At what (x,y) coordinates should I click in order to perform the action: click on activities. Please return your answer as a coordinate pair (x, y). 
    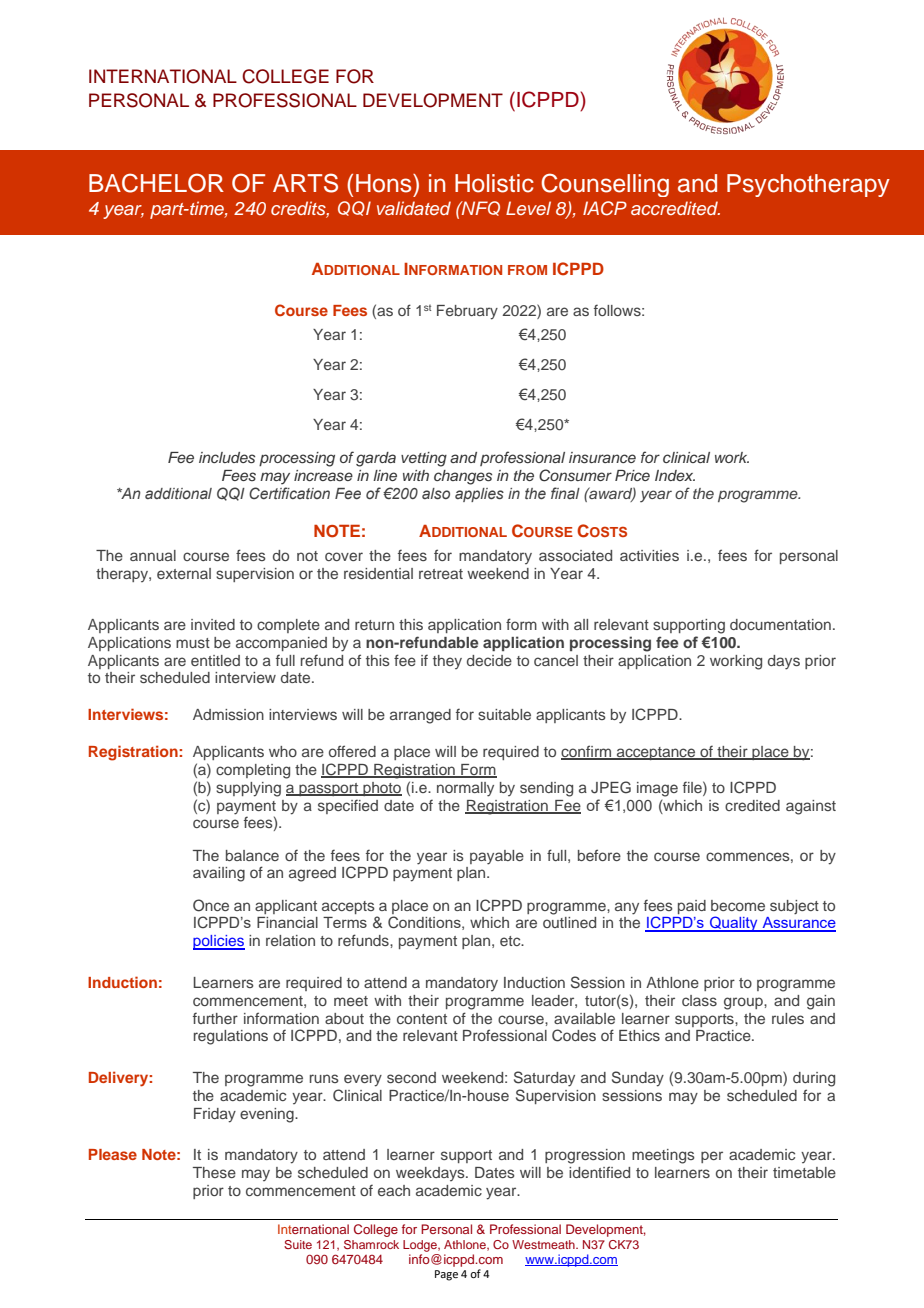
    Looking at the image, I should click on (649, 555).
